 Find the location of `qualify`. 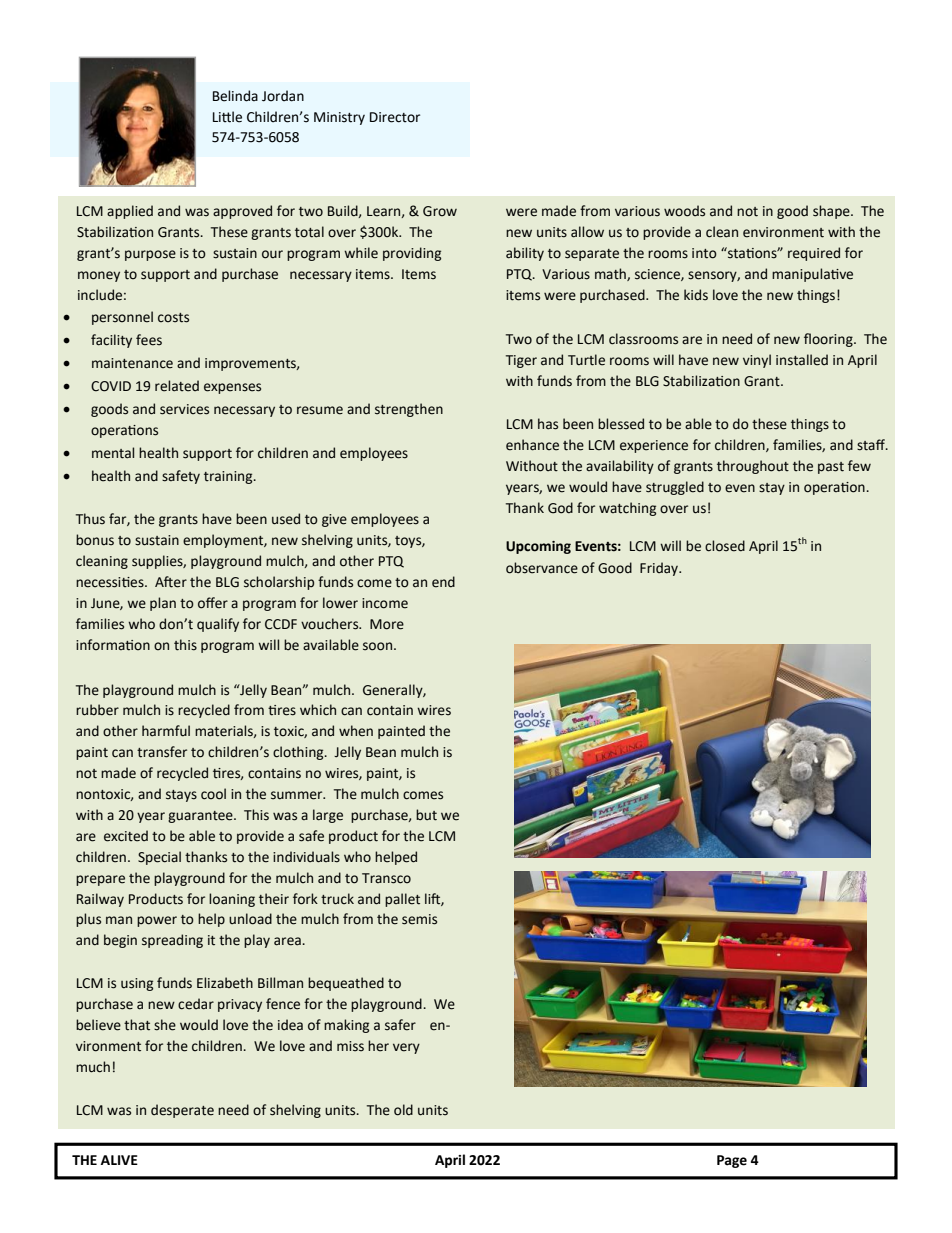

qualify is located at coordinates (218, 625).
